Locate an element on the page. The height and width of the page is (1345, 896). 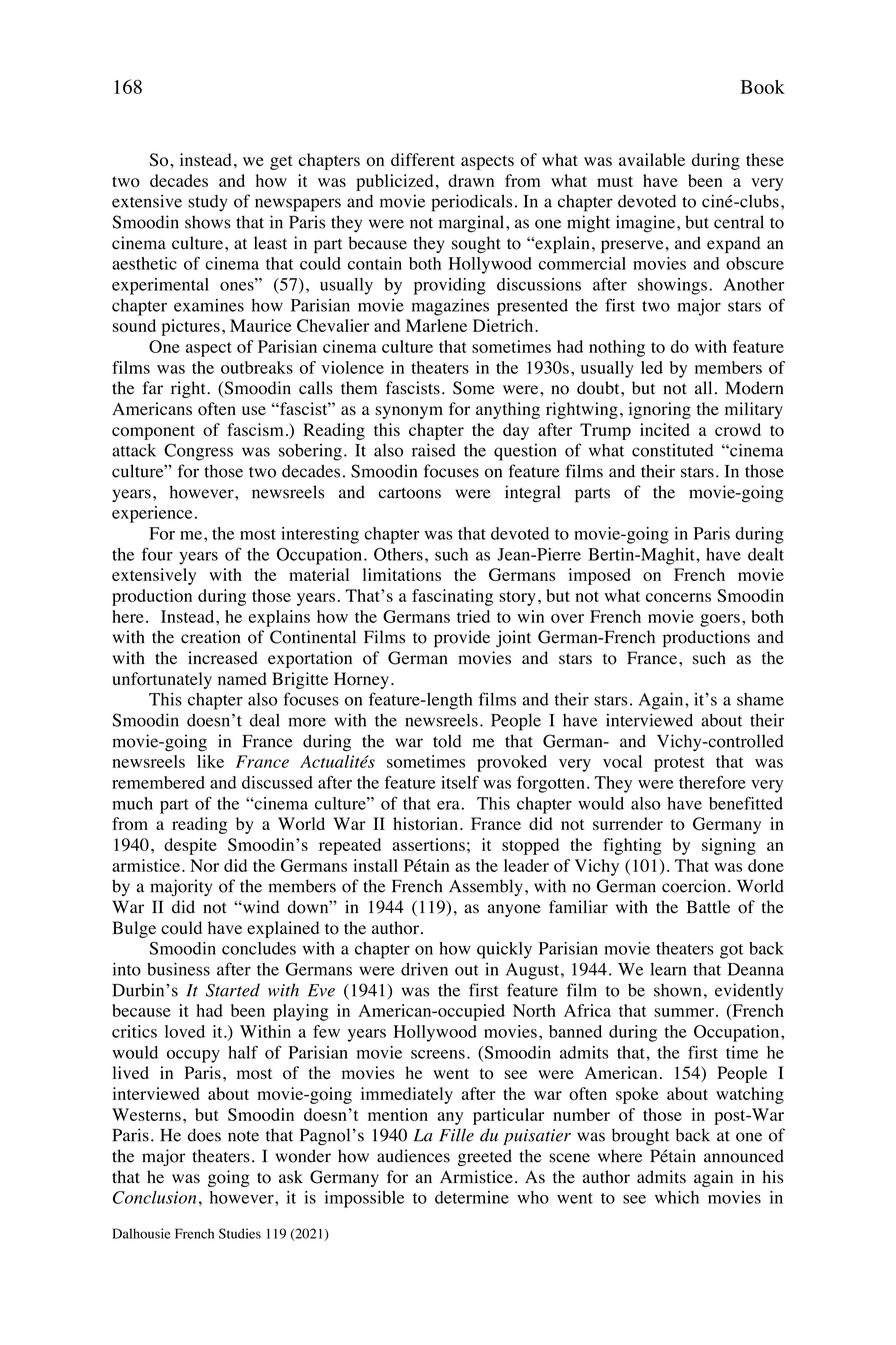
determine is located at coordinates (472, 1197).
